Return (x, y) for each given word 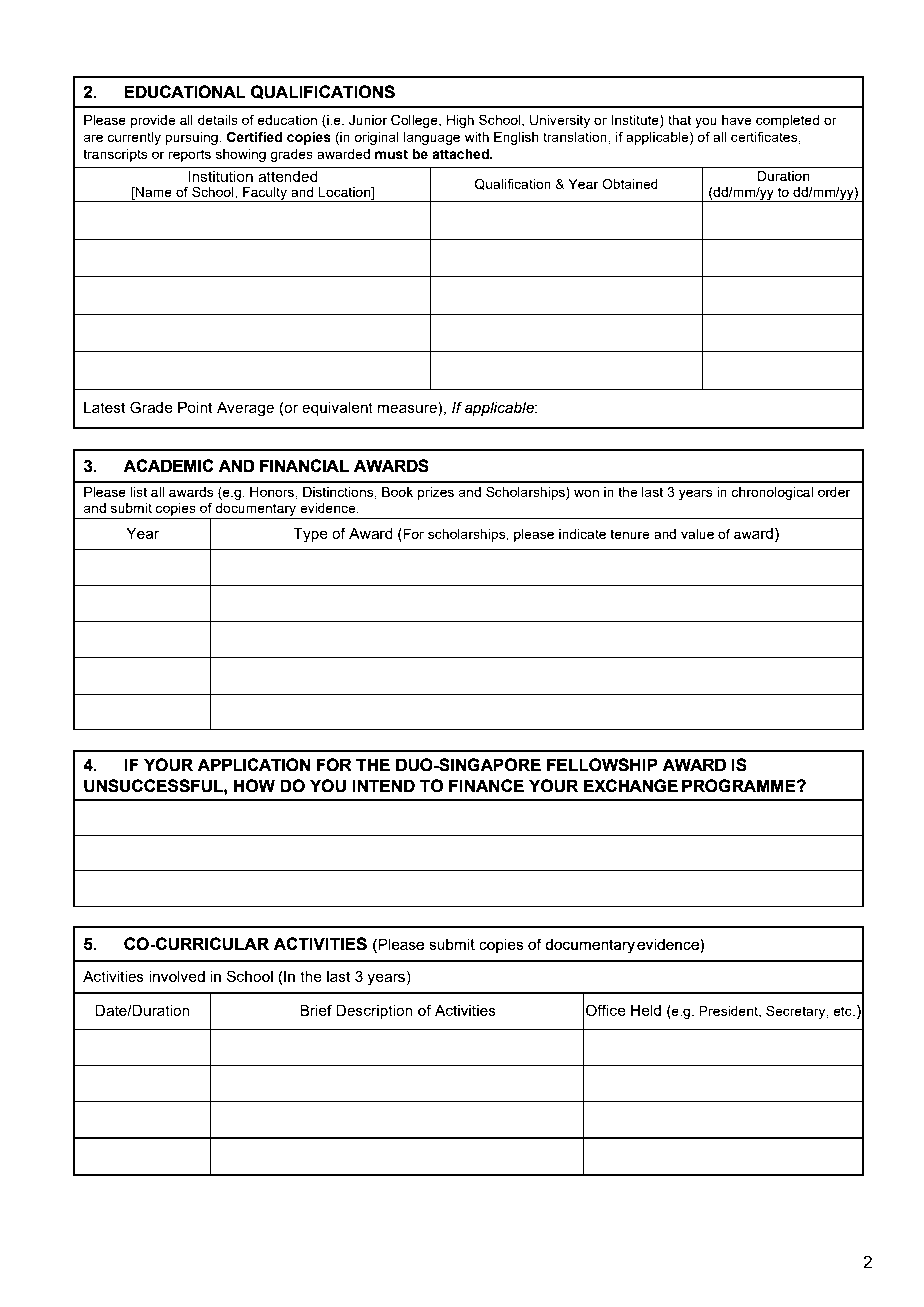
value (697, 534)
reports (189, 155)
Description (374, 1012)
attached (461, 154)
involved (177, 976)
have (737, 120)
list (138, 492)
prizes (435, 493)
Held (646, 1010)
